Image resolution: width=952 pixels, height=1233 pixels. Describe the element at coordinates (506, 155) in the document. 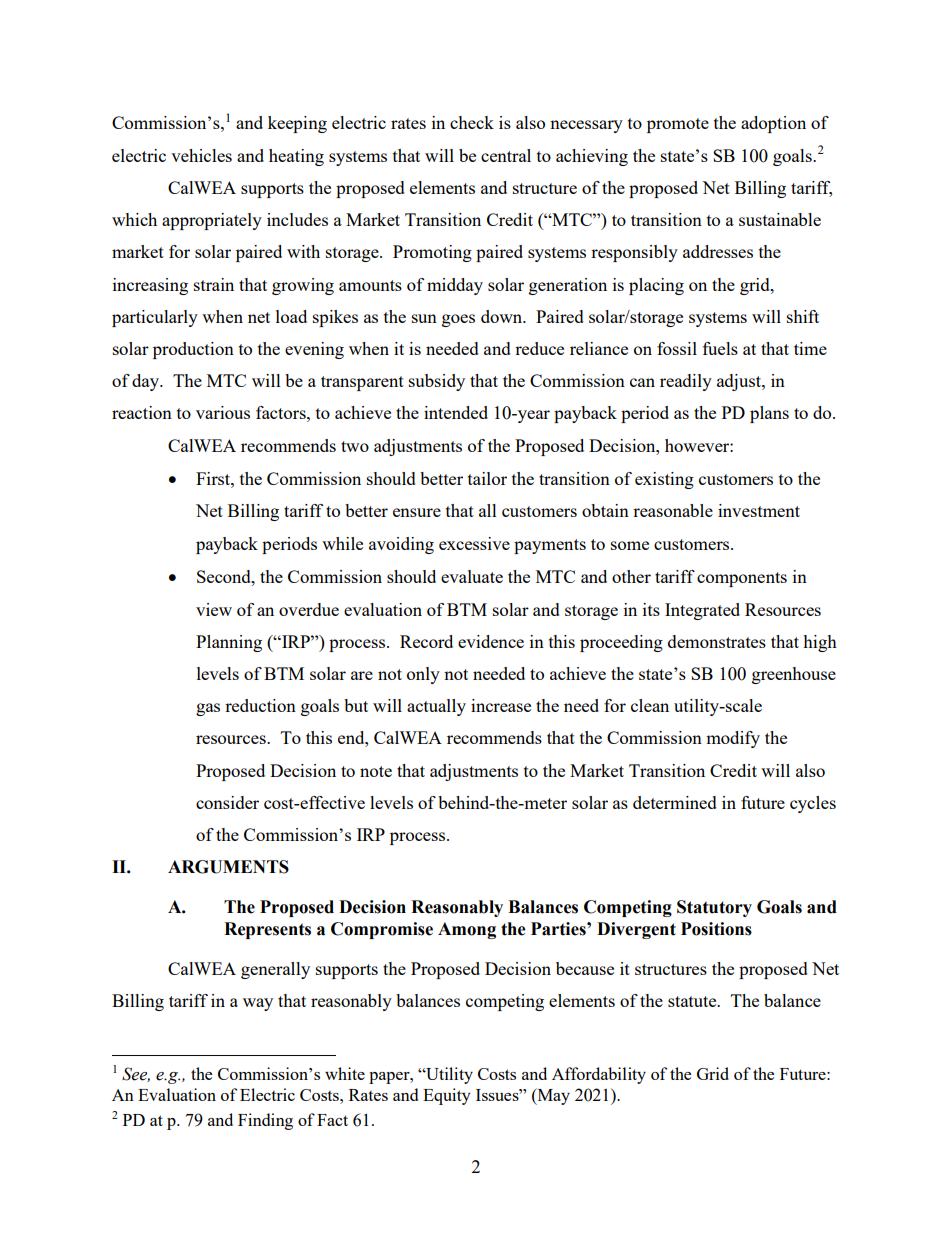

I see `central` at that location.
